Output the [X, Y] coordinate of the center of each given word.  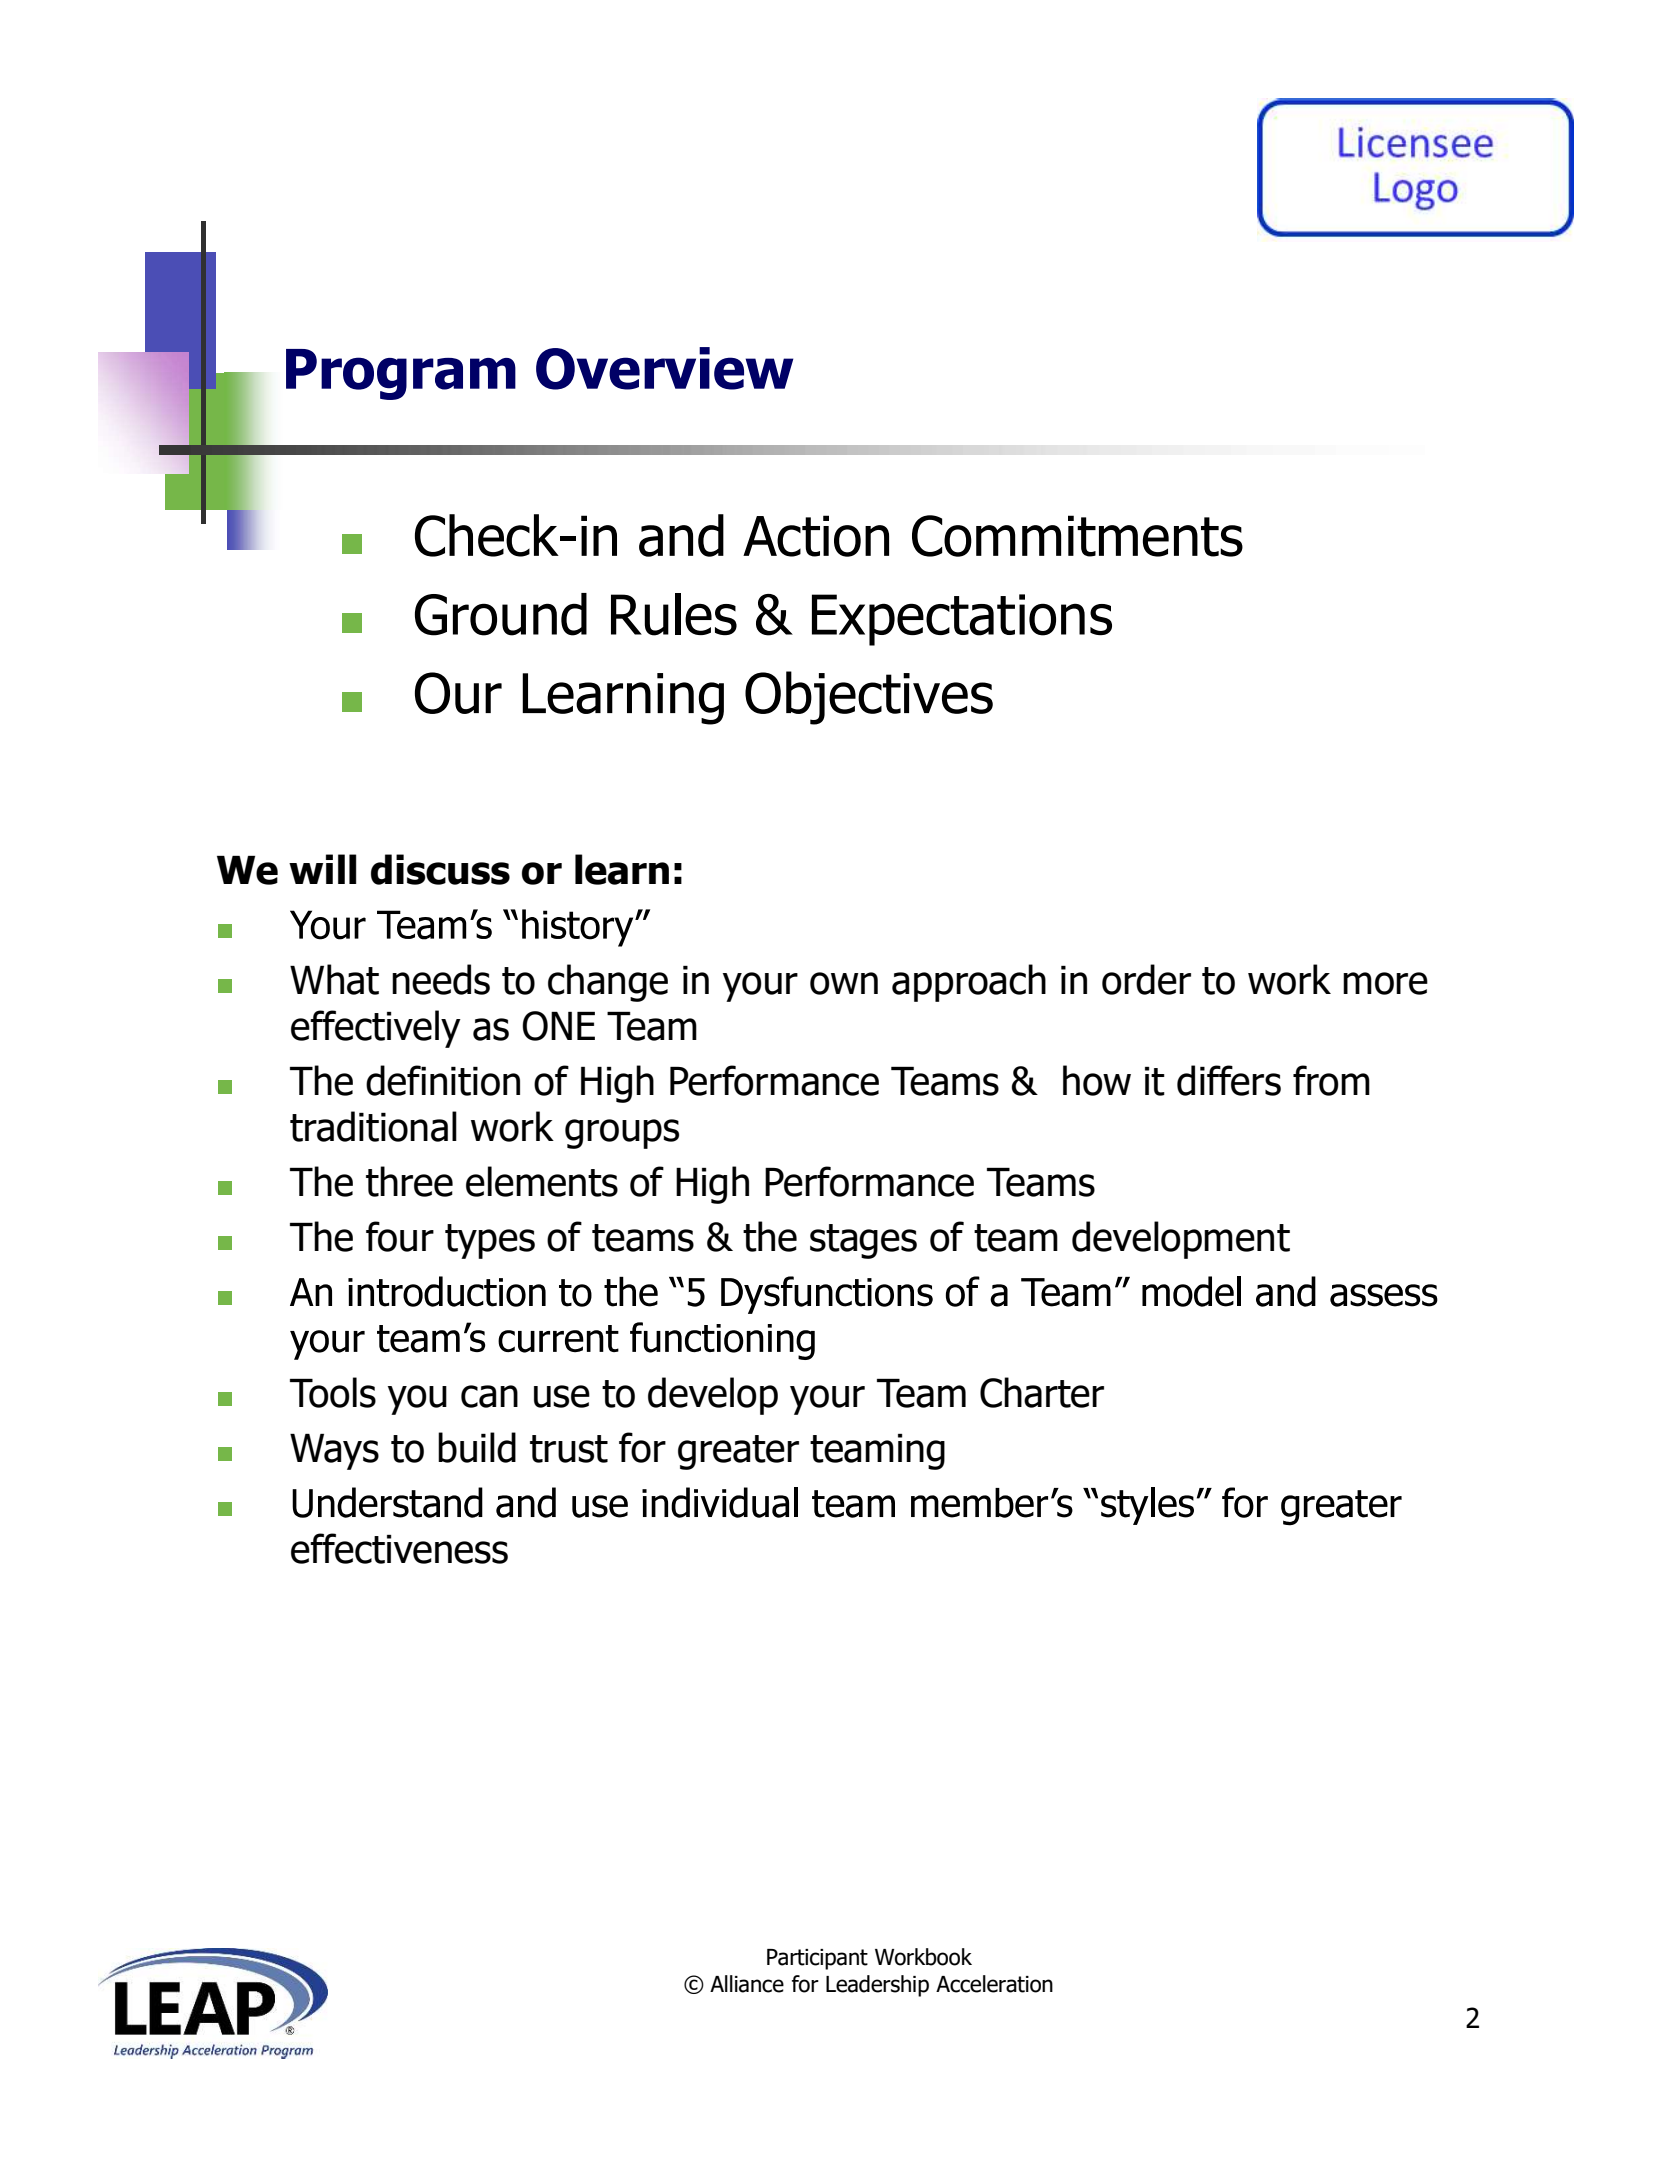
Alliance [747, 1984]
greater [738, 1452]
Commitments [1077, 536]
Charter [1042, 1392]
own [844, 983]
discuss [440, 869]
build [477, 1447]
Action [816, 536]
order [1146, 979]
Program [401, 374]
